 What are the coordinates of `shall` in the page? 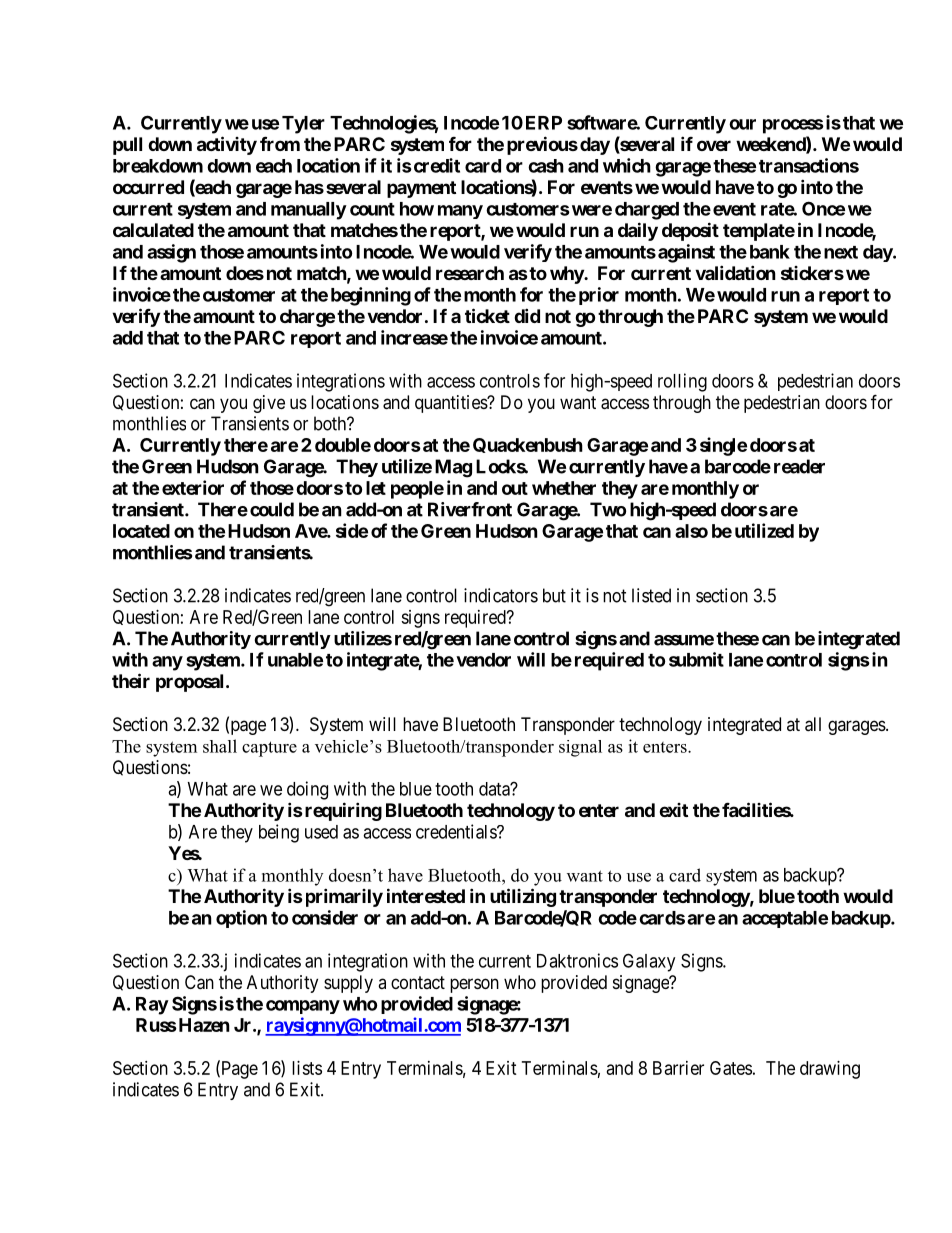 It's located at (220, 746).
